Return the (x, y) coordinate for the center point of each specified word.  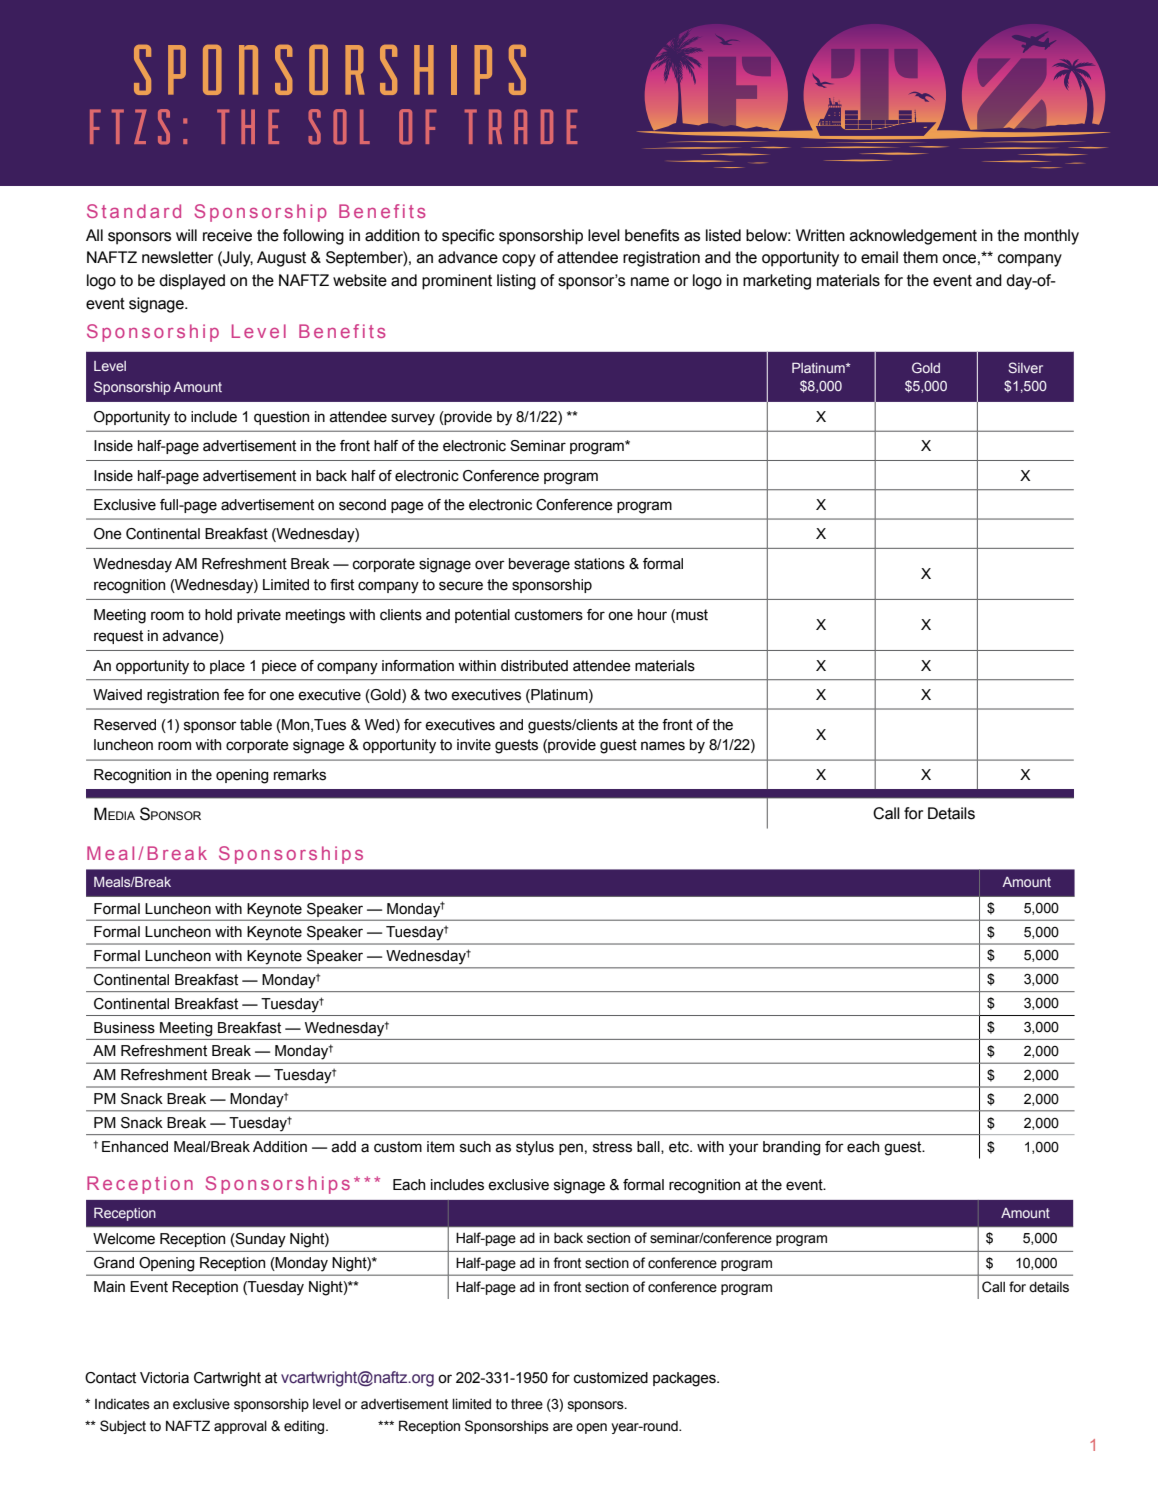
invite (474, 745)
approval (240, 1427)
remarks (300, 775)
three (527, 1404)
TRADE (521, 126)
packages (685, 1379)
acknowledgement (913, 237)
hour (652, 615)
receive (227, 235)
